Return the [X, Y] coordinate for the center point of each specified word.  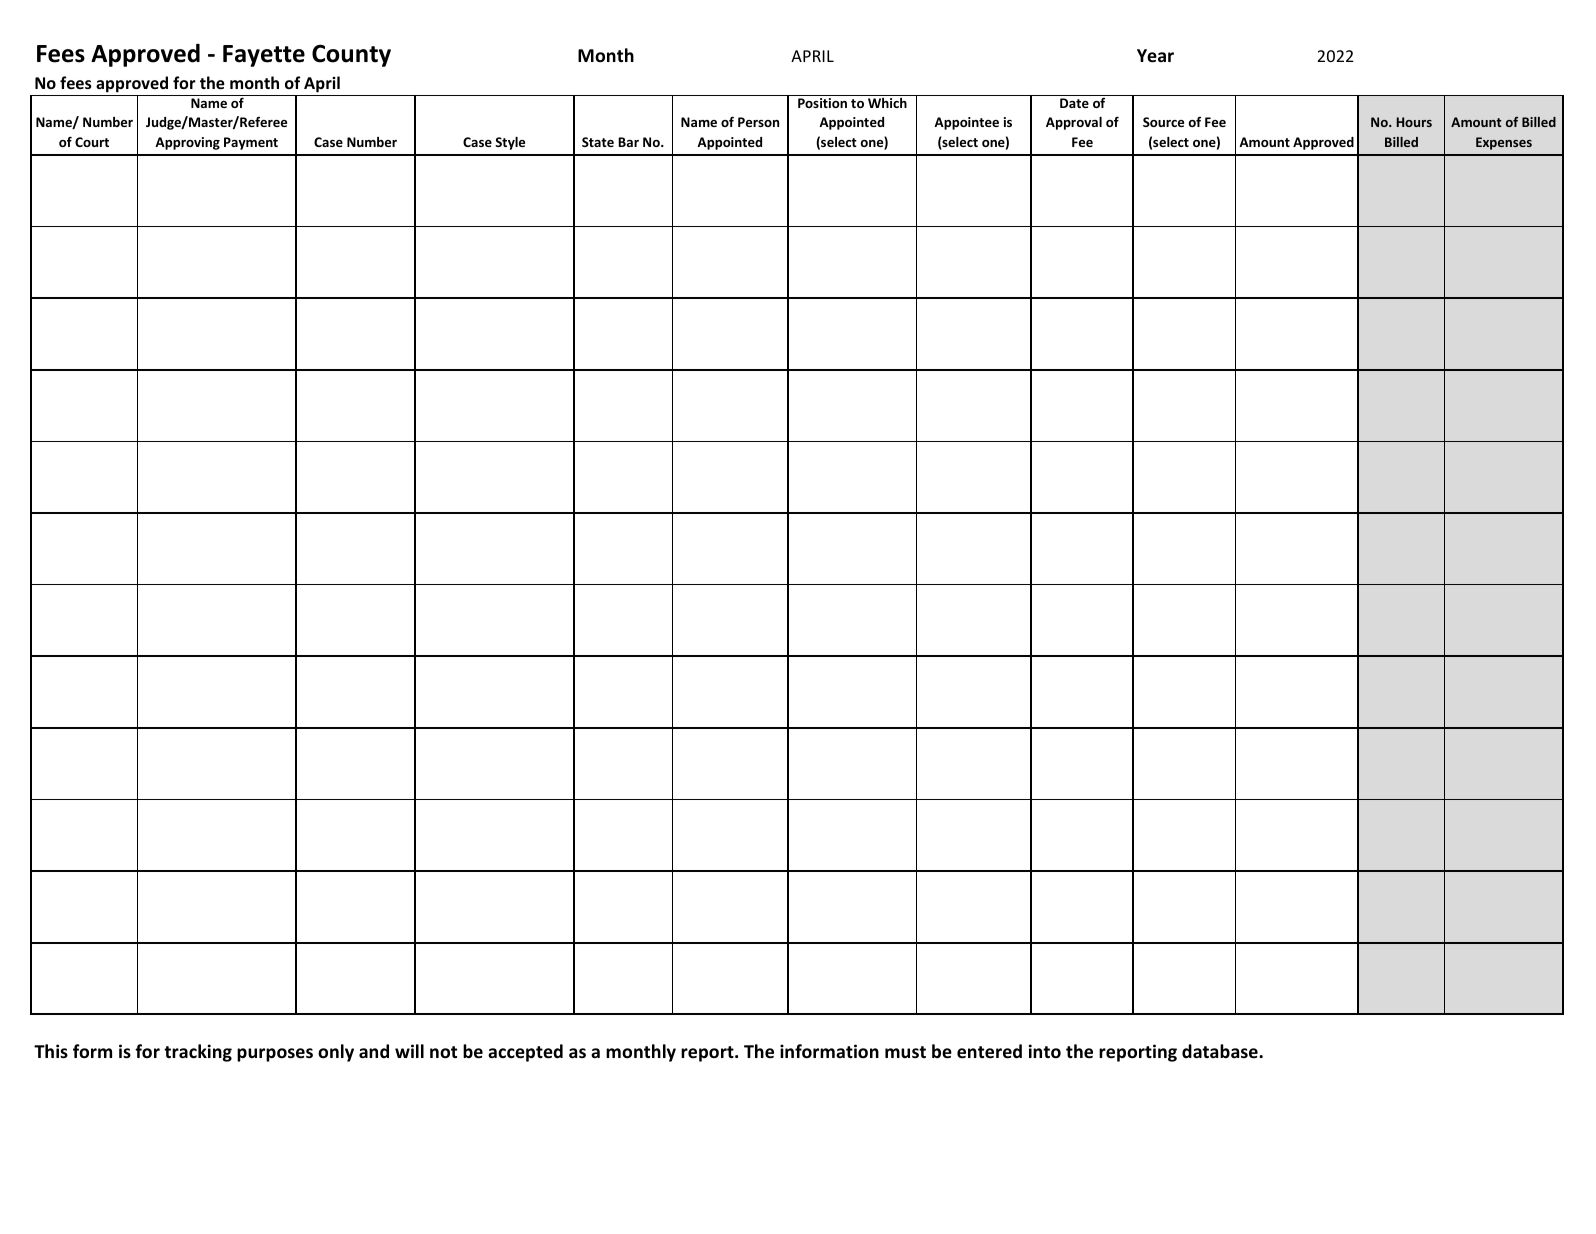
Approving [187, 143]
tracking [198, 1053]
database [1221, 1051]
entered [989, 1051]
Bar [628, 142]
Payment [251, 143]
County [351, 55]
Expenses [1504, 143]
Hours [1414, 122]
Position [822, 103]
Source [1163, 122]
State [598, 142]
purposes [275, 1055]
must [905, 1052]
